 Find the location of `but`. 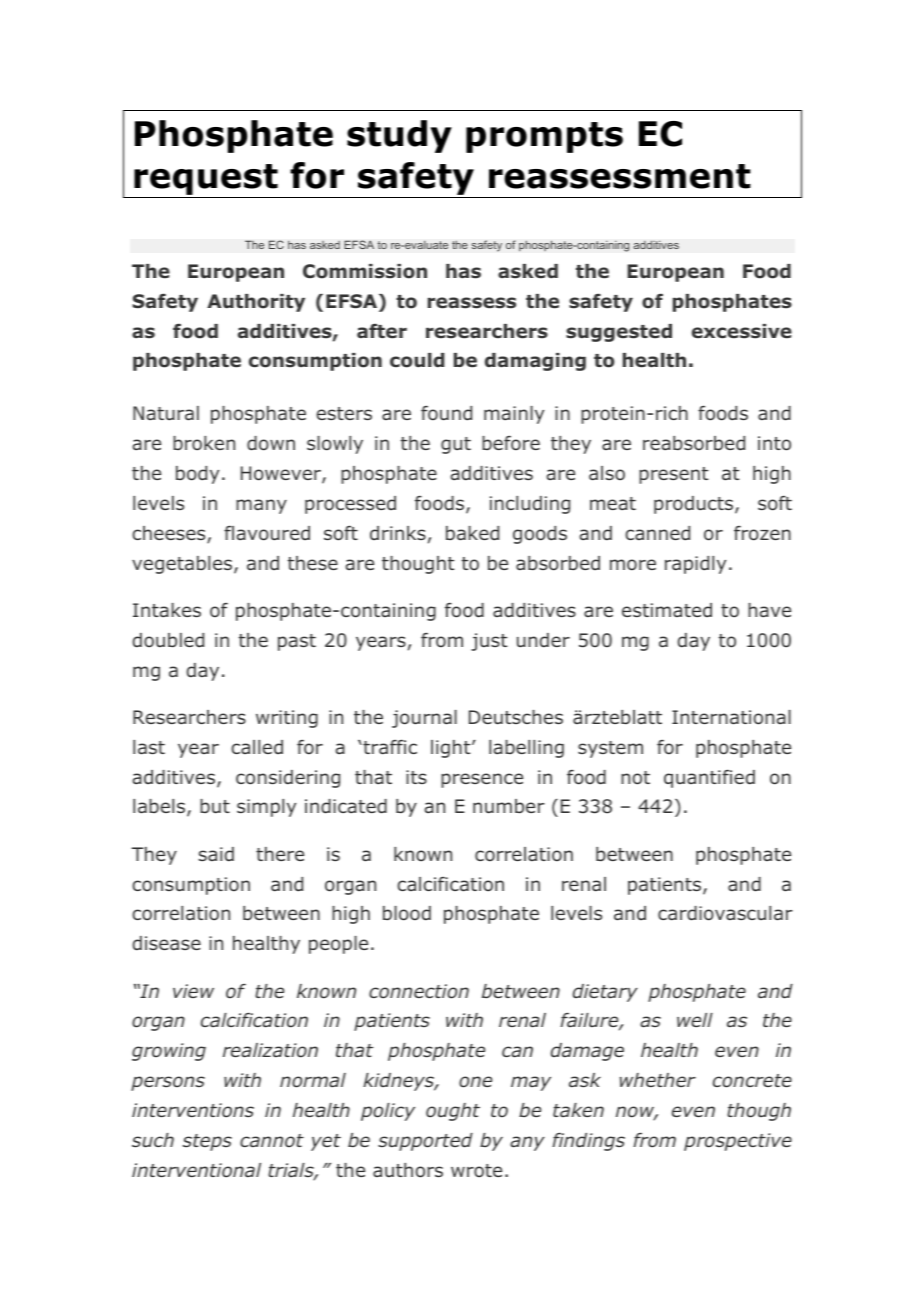

but is located at coordinates (215, 806).
